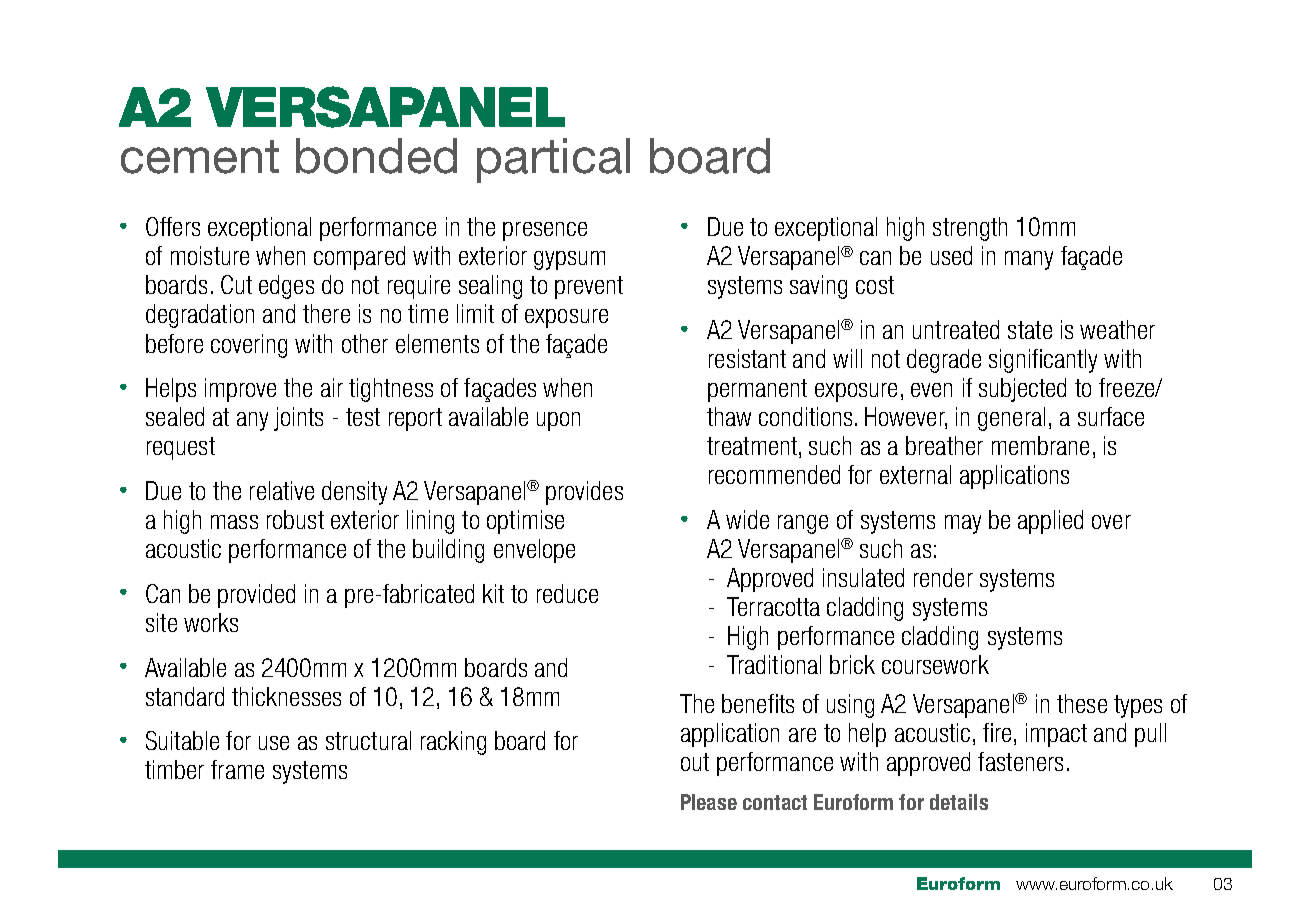 The width and height of the screenshot is (1311, 924). What do you see at coordinates (282, 490) in the screenshot?
I see `relative` at bounding box center [282, 490].
